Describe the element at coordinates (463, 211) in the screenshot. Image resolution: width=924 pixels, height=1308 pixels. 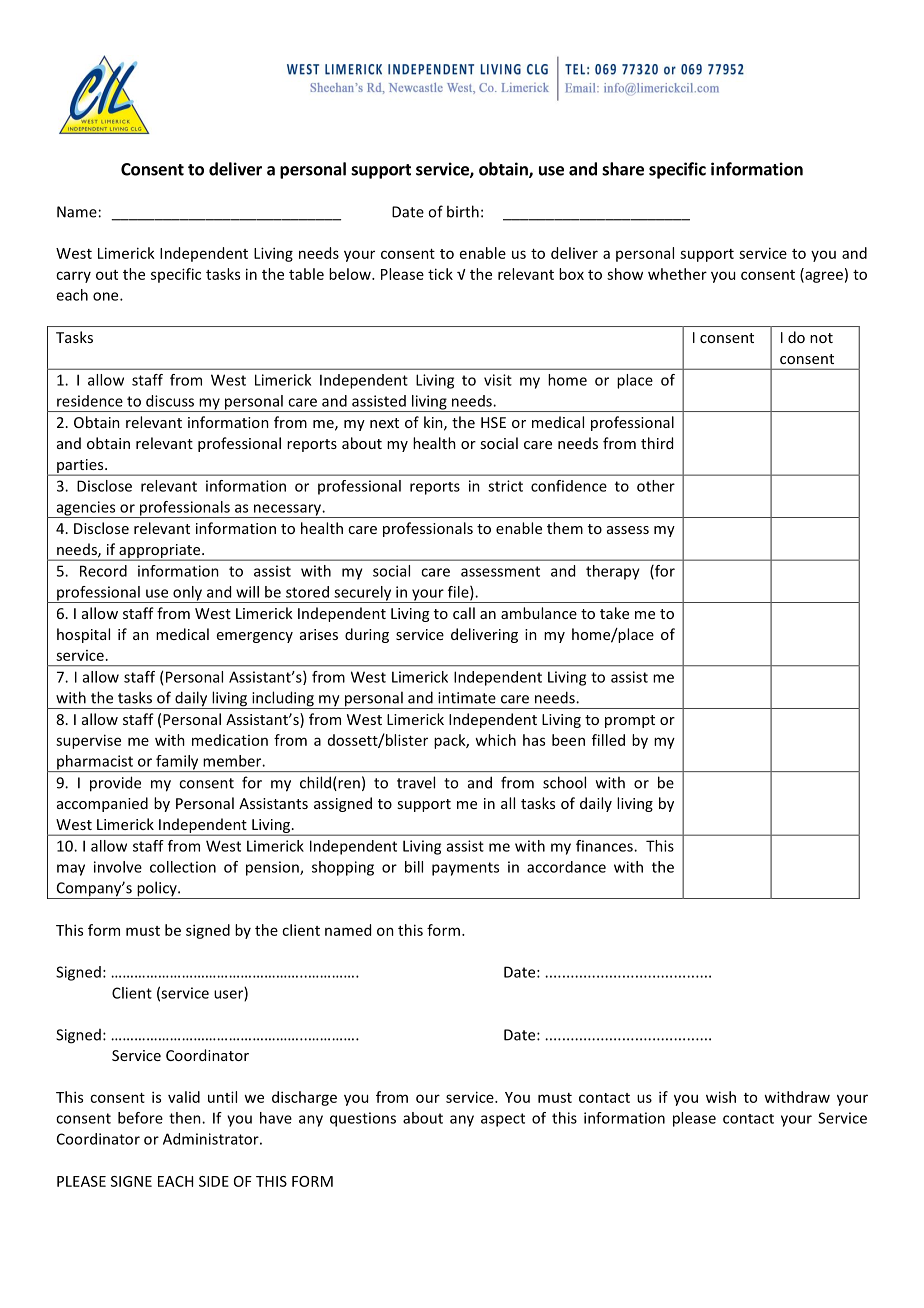
I see `birth` at that location.
